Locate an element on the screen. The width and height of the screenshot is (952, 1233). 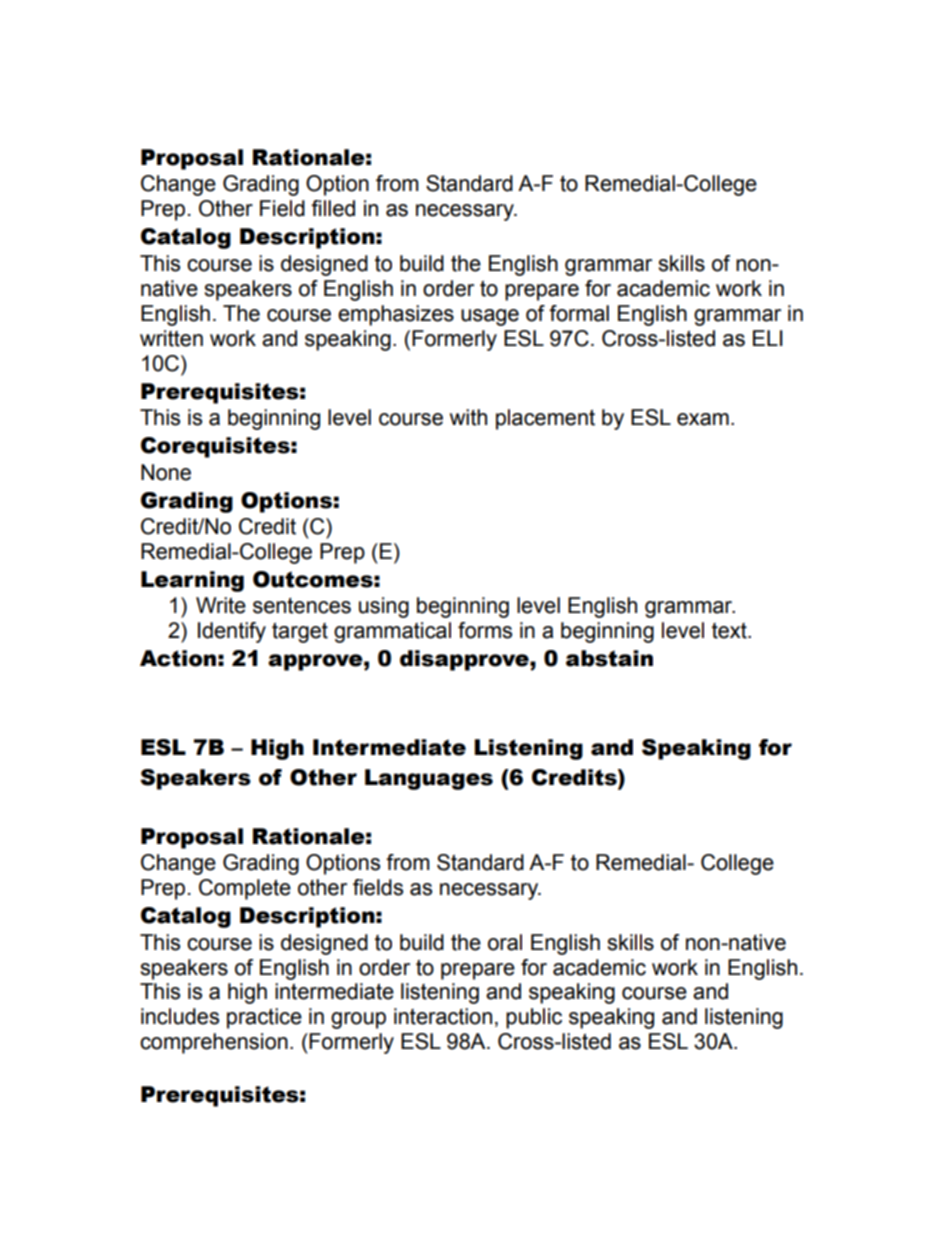
text is located at coordinates (730, 631).
